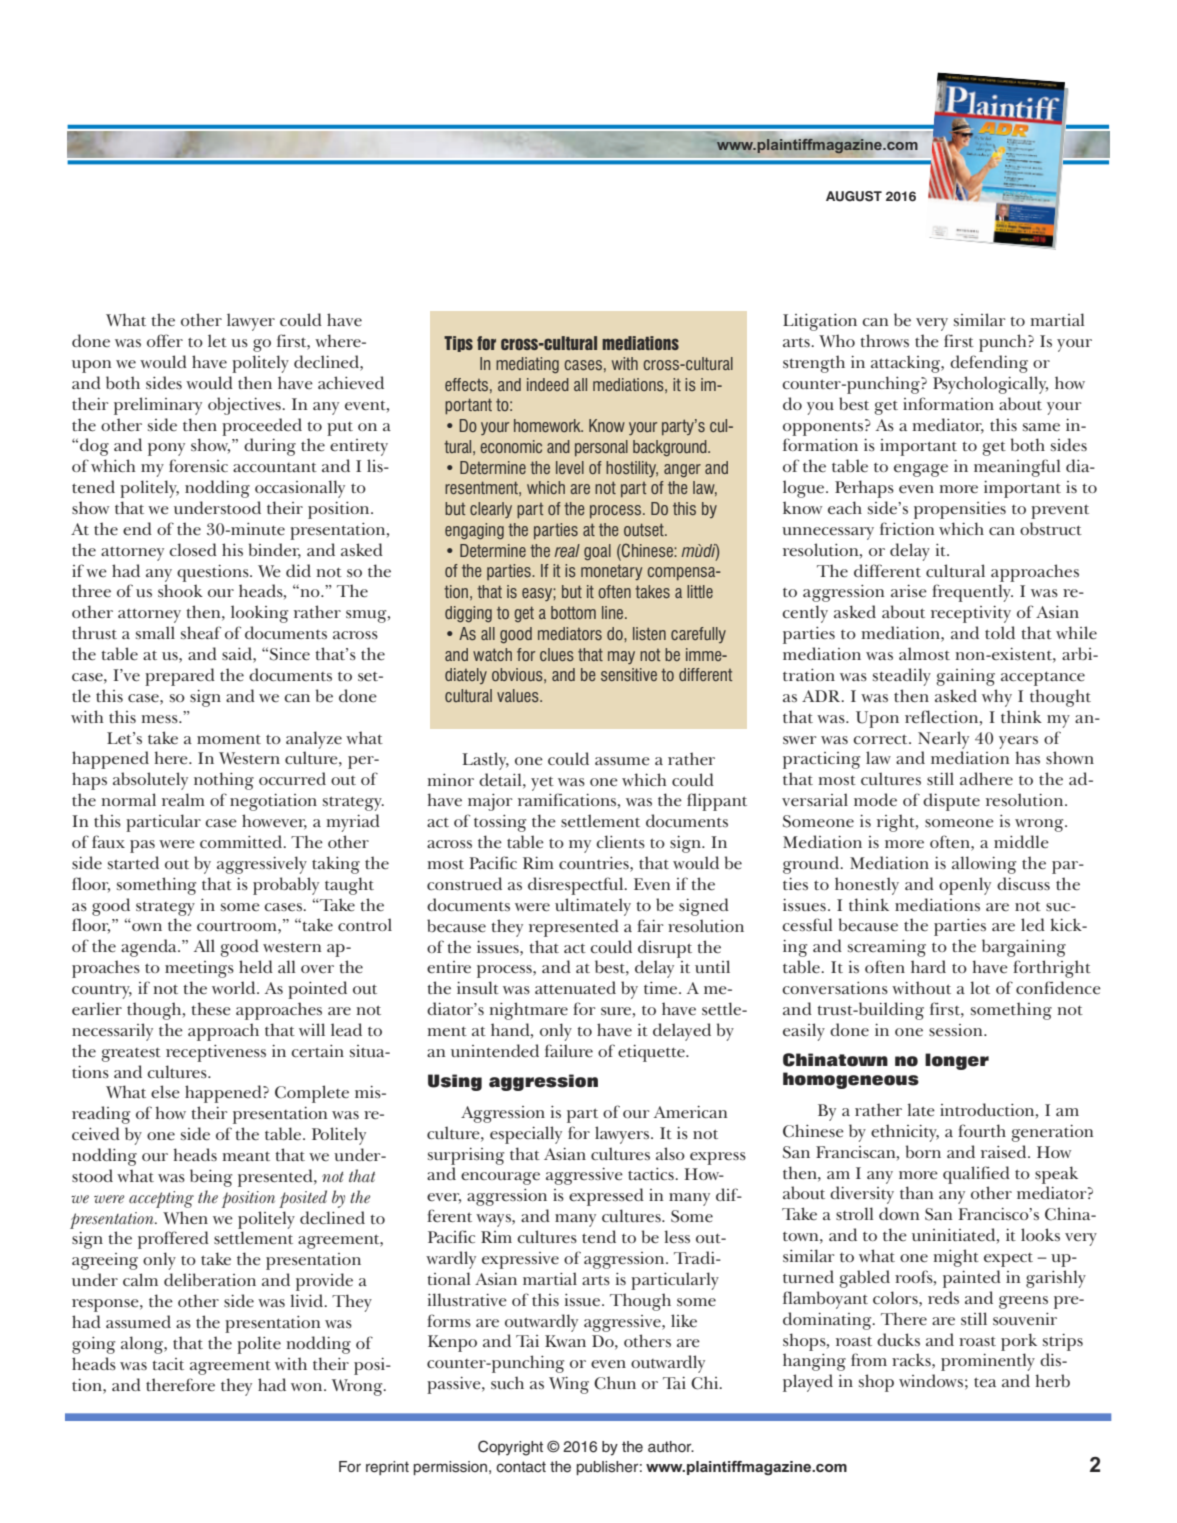  Describe the element at coordinates (245, 406) in the page. I see `objectives` at that location.
